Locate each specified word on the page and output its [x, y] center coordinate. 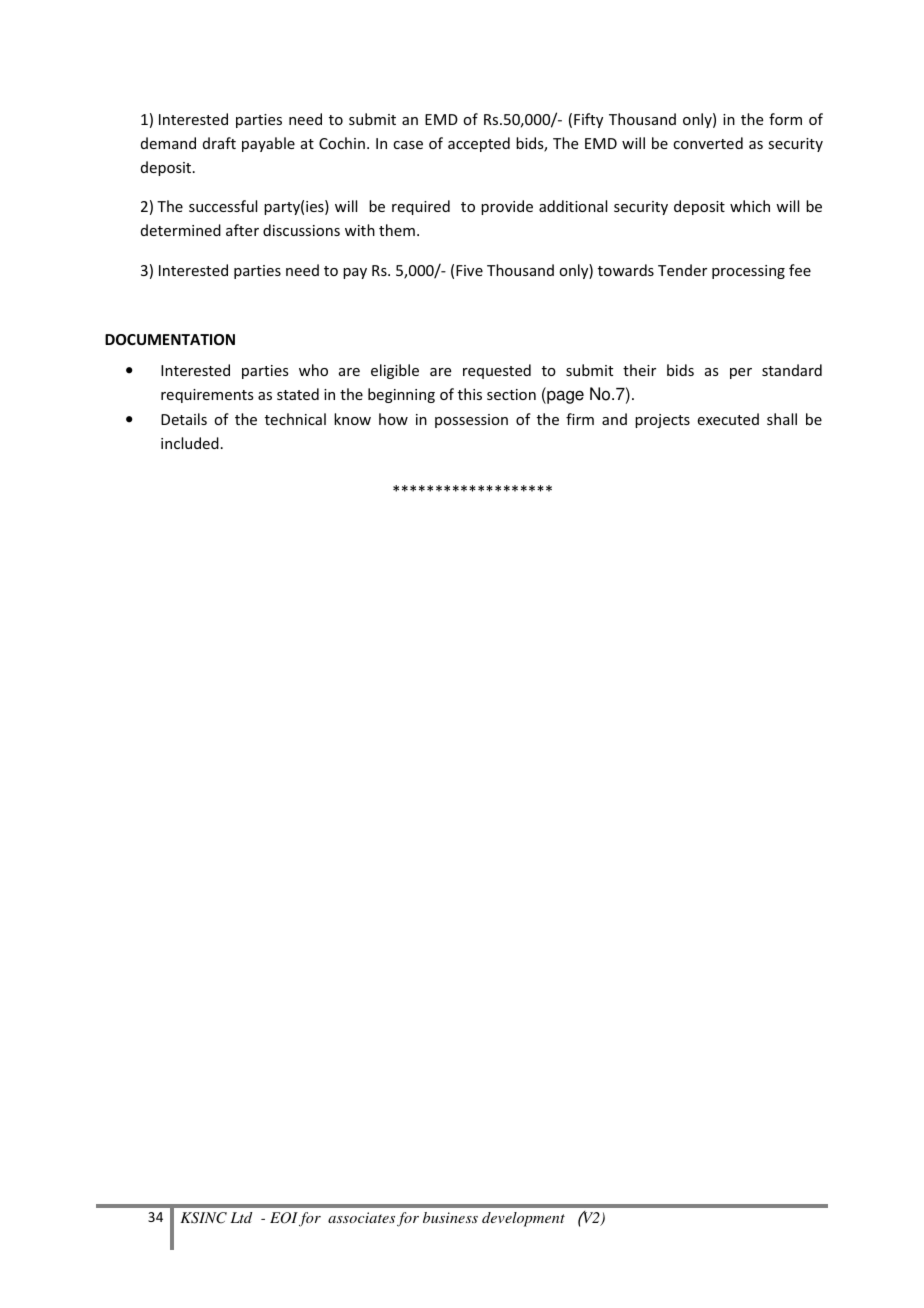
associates [361, 1217]
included [190, 443]
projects [662, 421]
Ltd [241, 1217]
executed [728, 419]
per [741, 373]
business [450, 1217]
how [393, 419]
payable [268, 144]
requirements [207, 396]
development [523, 1219]
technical [295, 419]
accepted [479, 144]
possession [471, 421]
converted [708, 143]
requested [497, 371]
